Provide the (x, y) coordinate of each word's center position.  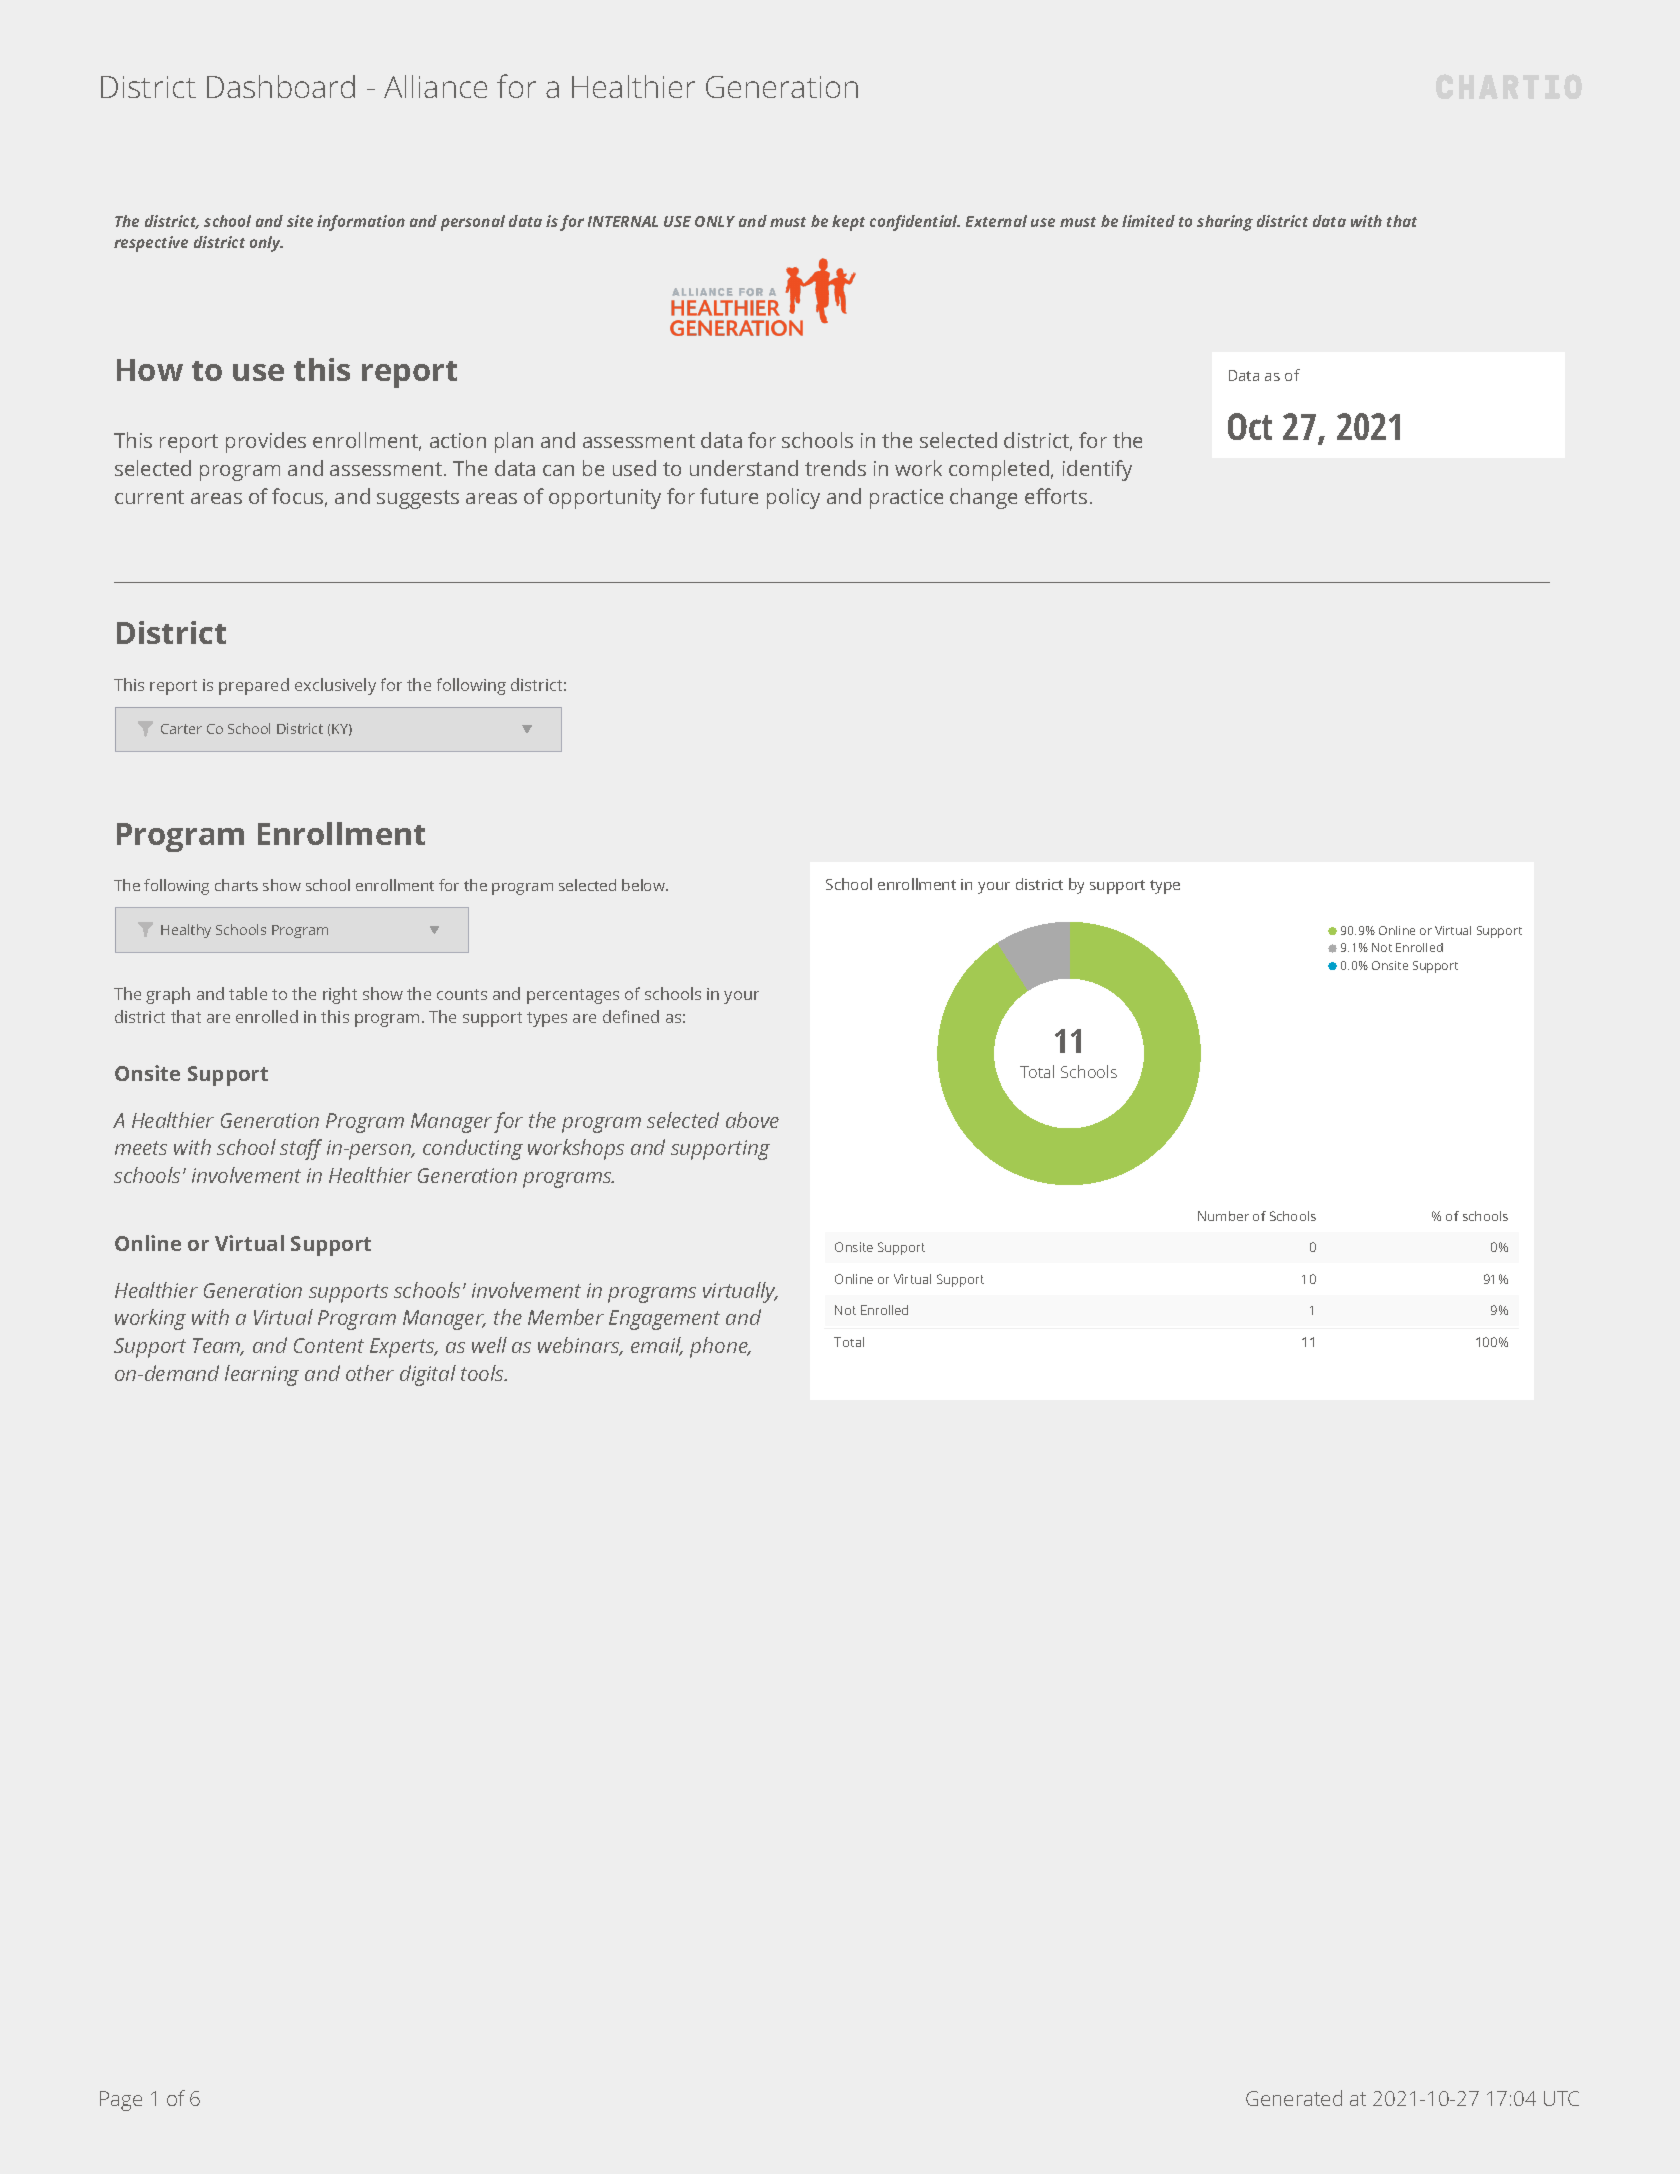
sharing (1225, 223)
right (340, 995)
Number (1223, 1216)
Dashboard (281, 86)
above (752, 1120)
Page (121, 2101)
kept (848, 223)
